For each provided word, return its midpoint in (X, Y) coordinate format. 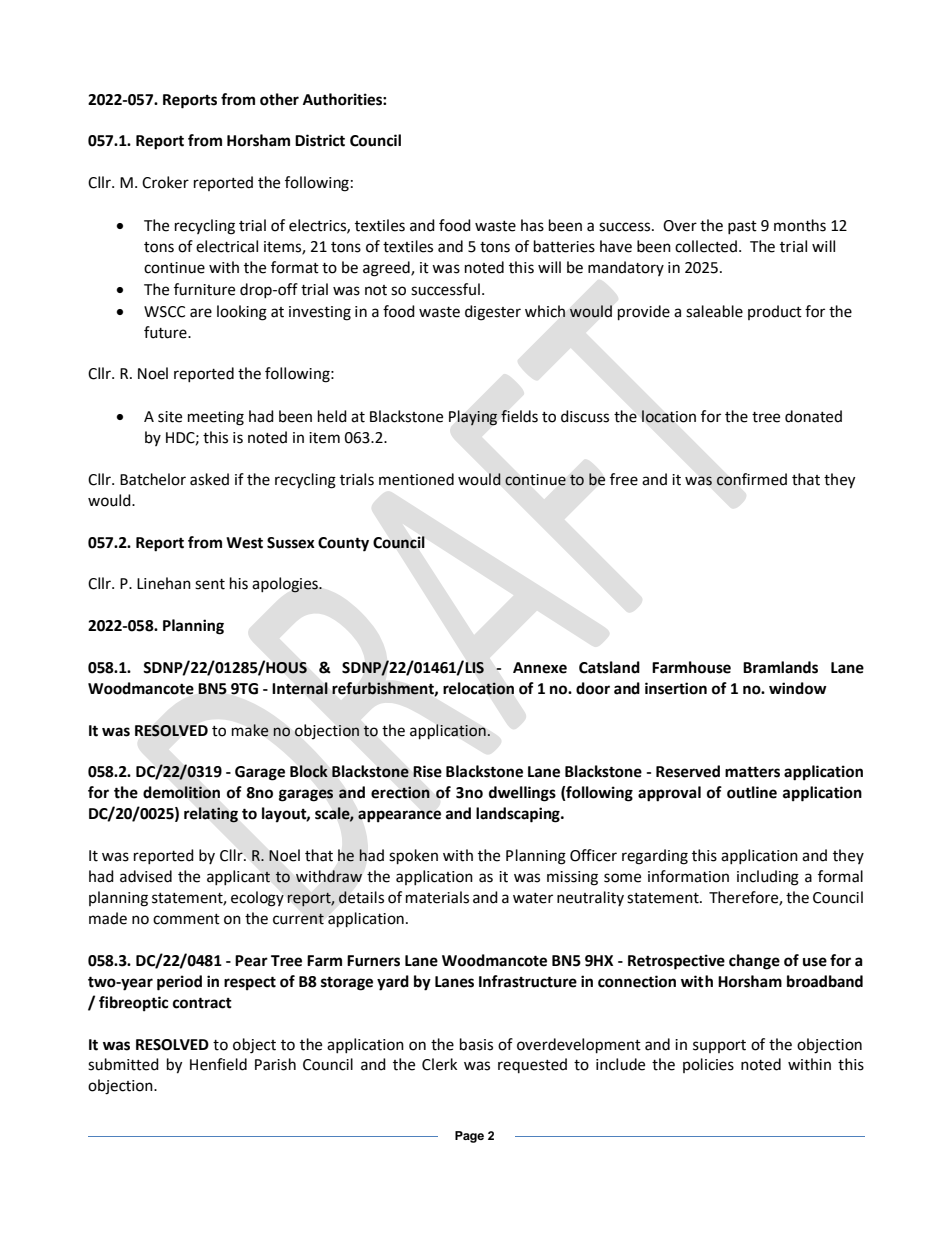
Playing (473, 417)
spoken (413, 857)
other (279, 99)
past (742, 227)
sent (210, 584)
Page (469, 1137)
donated (813, 416)
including (768, 878)
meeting (216, 418)
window (798, 688)
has (532, 225)
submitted (123, 1064)
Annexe (540, 668)
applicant (238, 877)
